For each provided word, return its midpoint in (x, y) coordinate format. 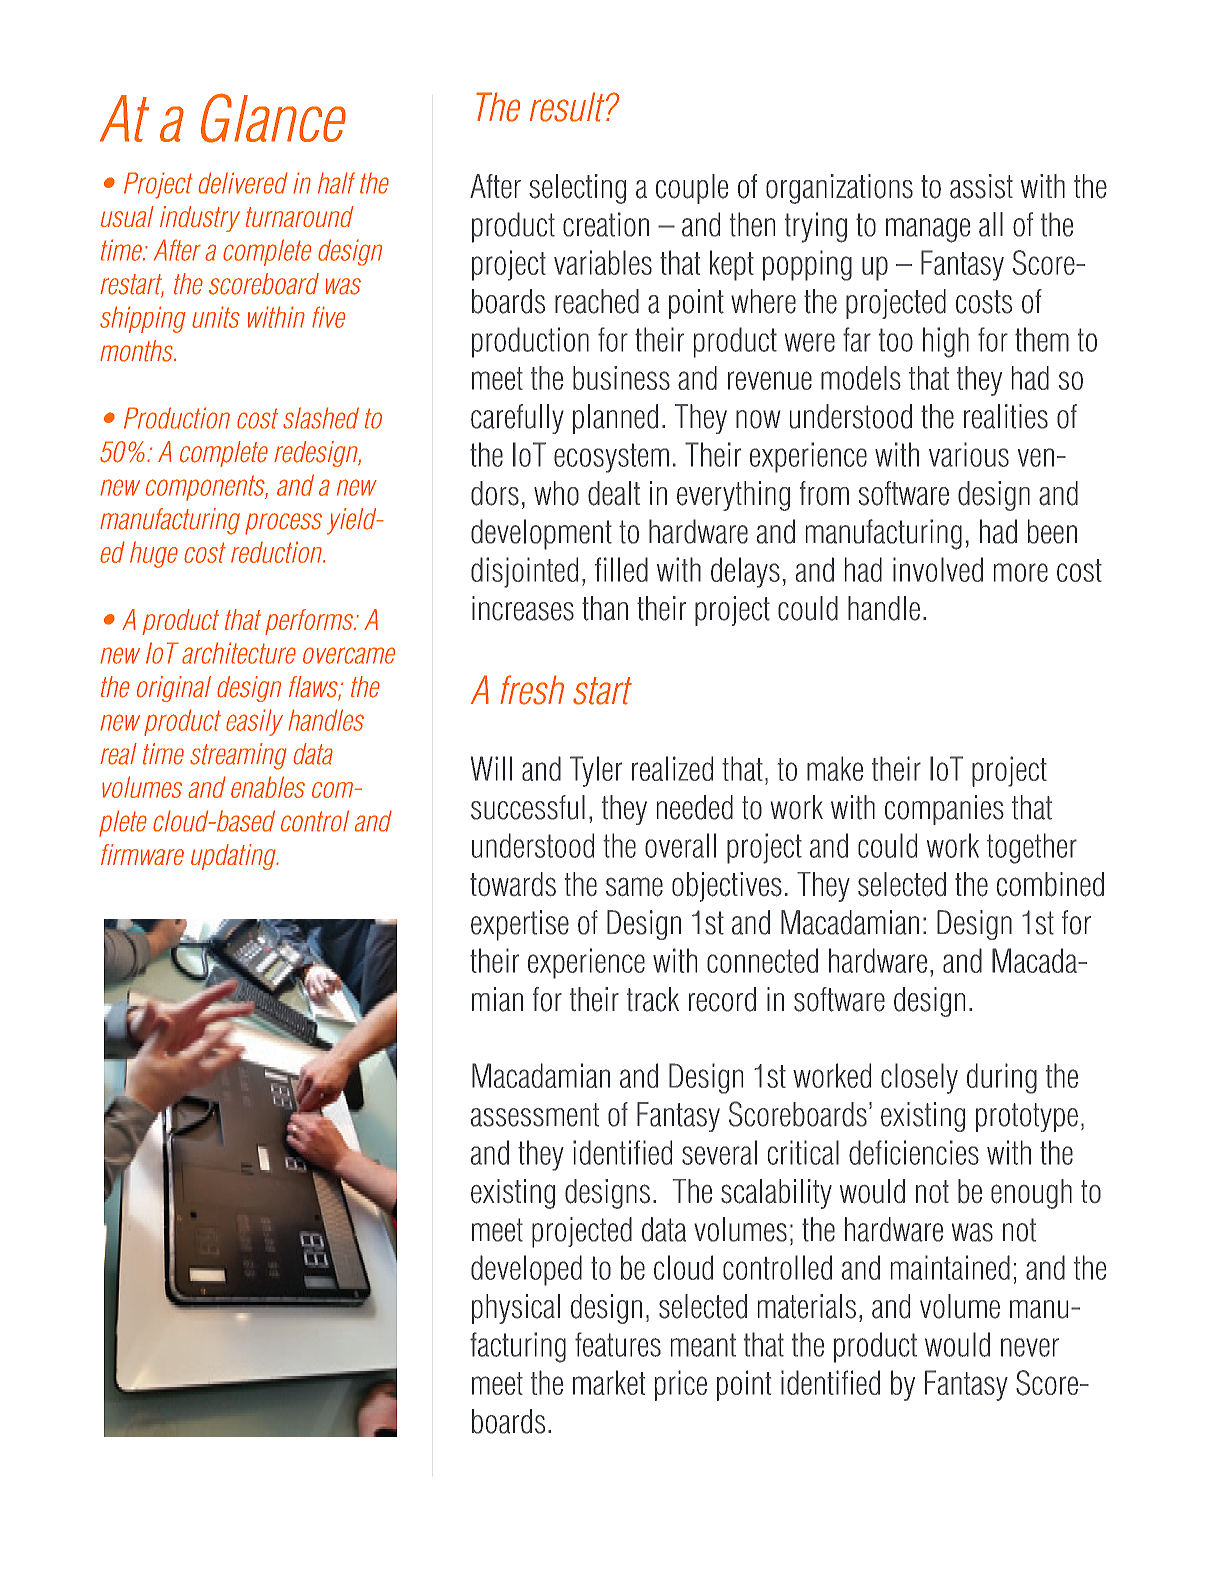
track (653, 999)
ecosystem (611, 458)
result (568, 107)
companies (944, 810)
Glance (273, 118)
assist (981, 186)
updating (234, 857)
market (609, 1382)
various (969, 454)
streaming (238, 756)
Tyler (596, 771)
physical (516, 1309)
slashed (321, 418)
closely (919, 1078)
